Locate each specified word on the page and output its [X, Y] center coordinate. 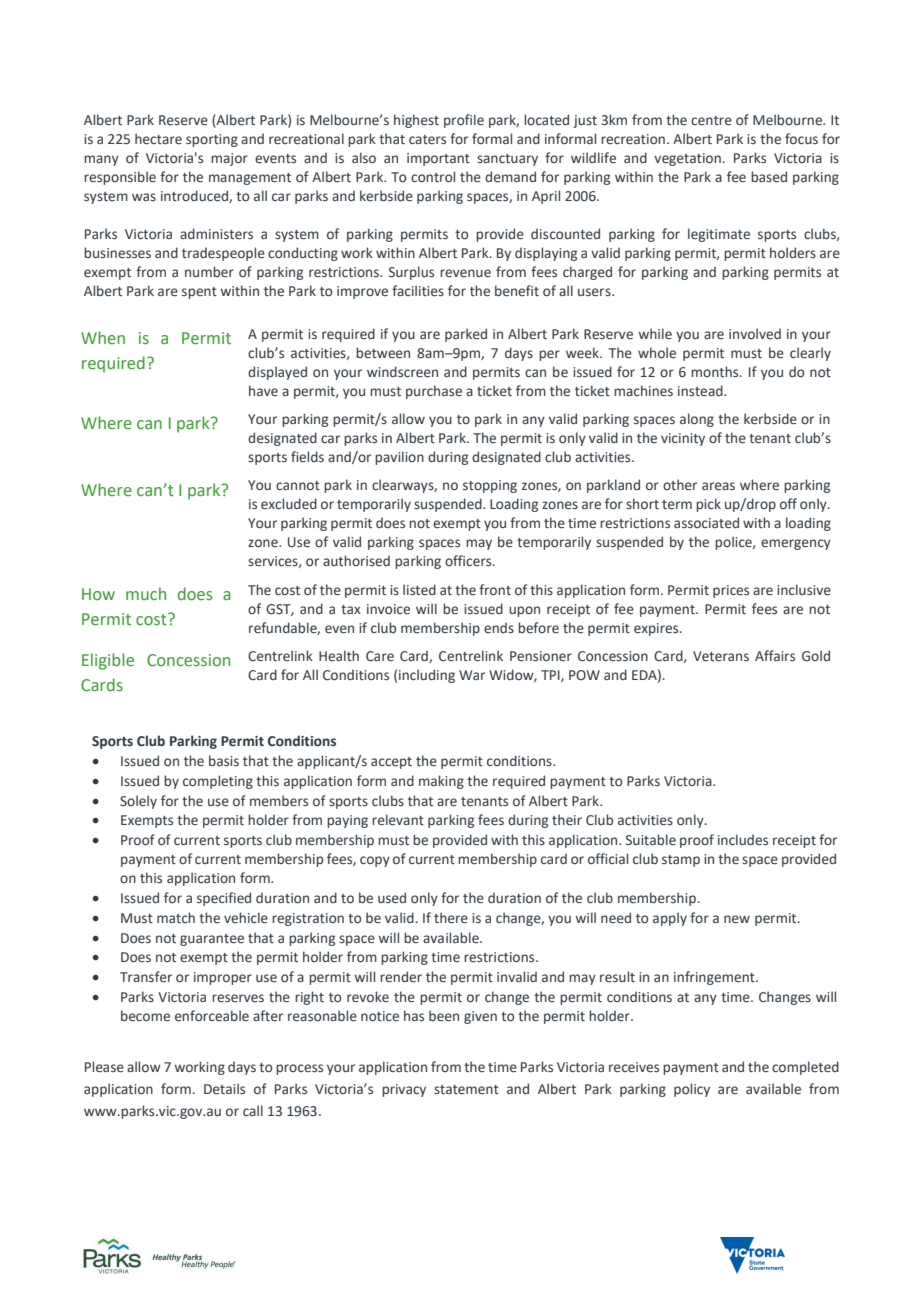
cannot [298, 485]
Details [224, 1089]
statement [466, 1089]
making [441, 782]
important [438, 159]
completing [218, 782]
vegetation [687, 159]
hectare [158, 139]
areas [718, 486]
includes [743, 839]
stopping [490, 486]
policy [692, 1090]
